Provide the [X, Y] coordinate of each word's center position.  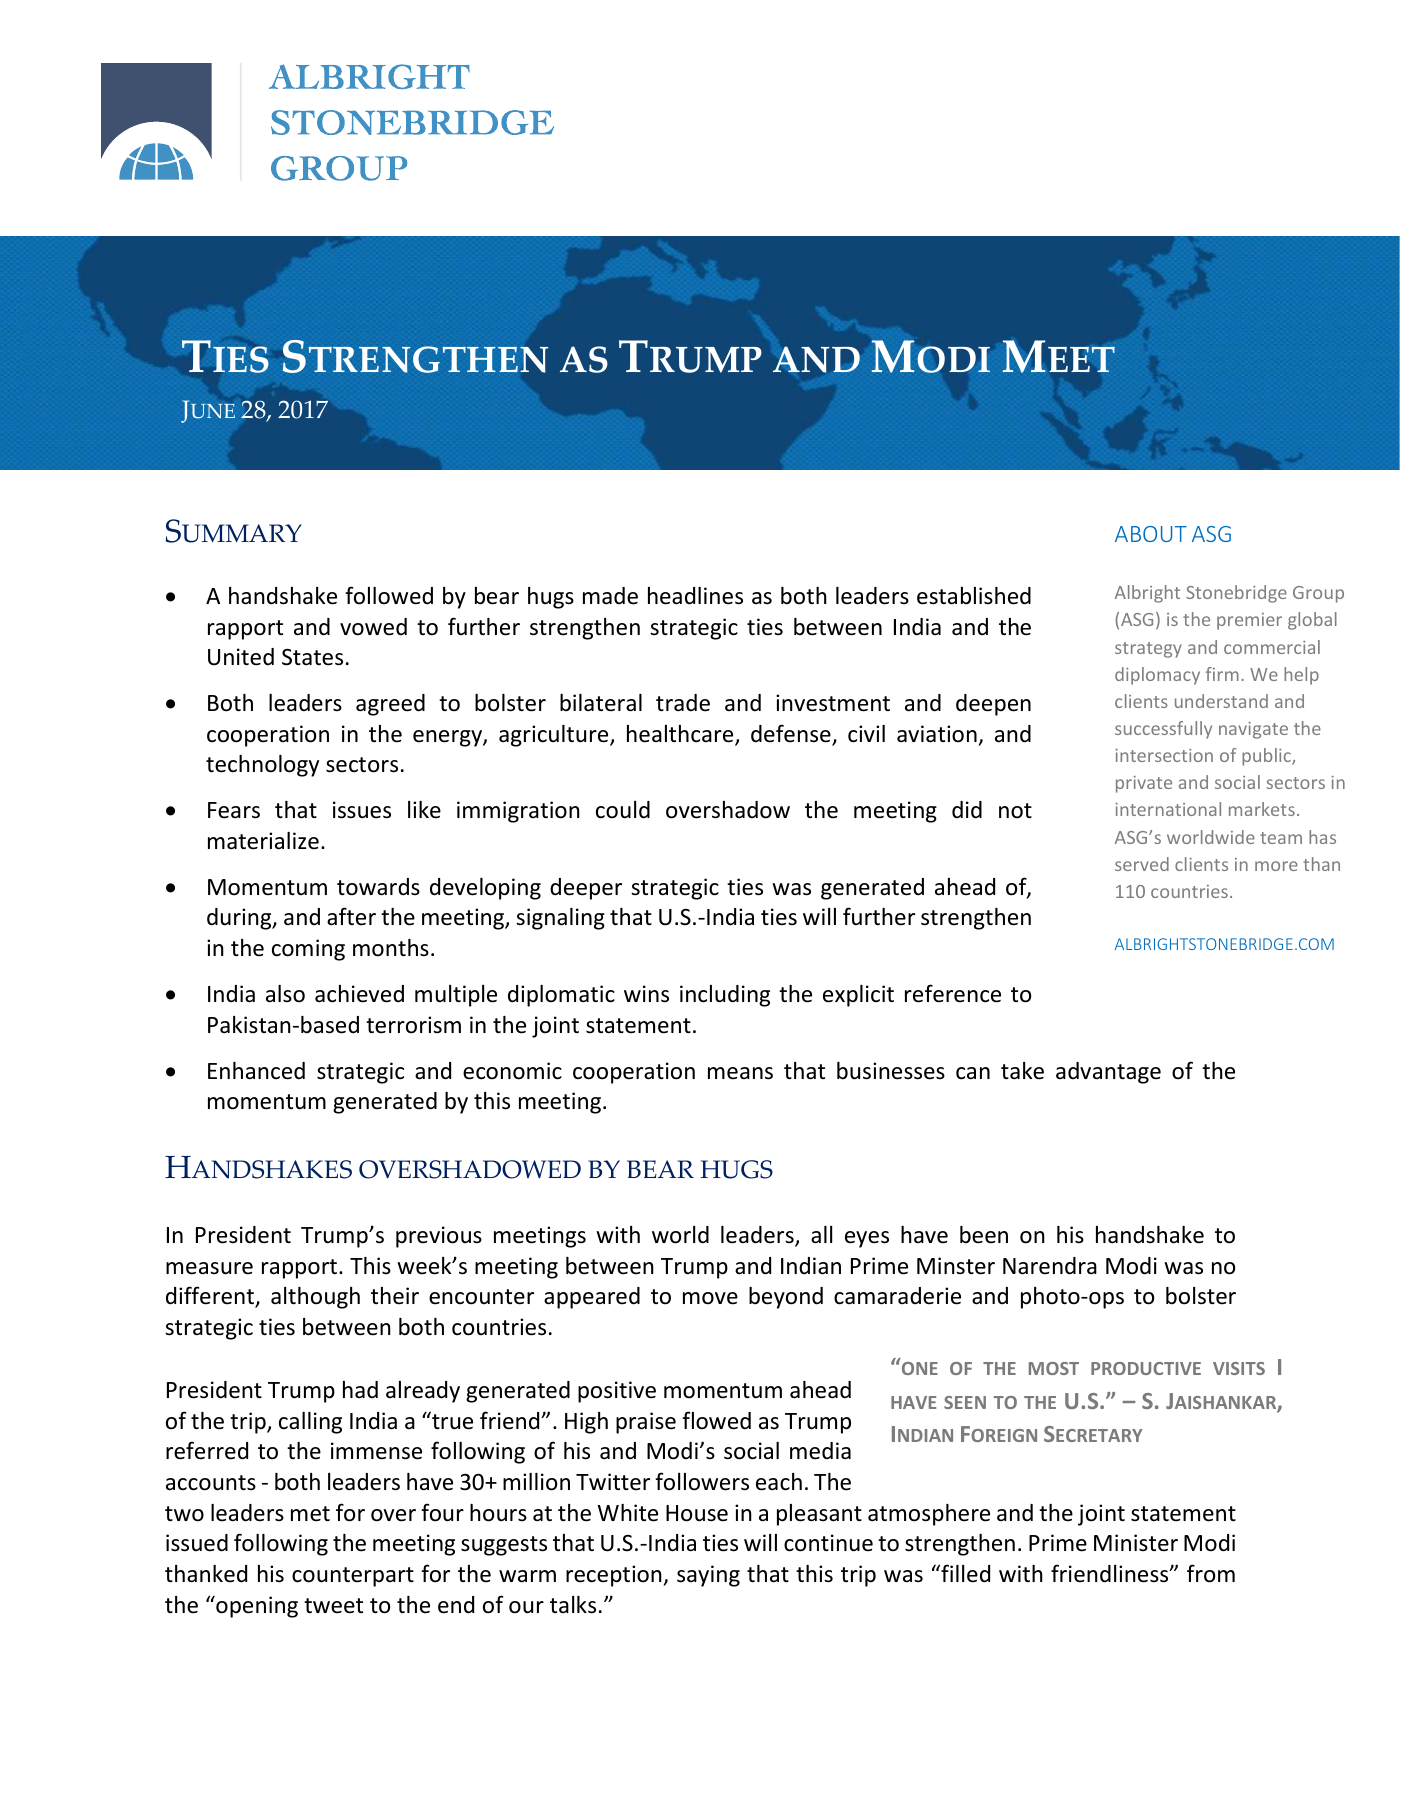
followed [389, 595]
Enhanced [256, 1071]
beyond [786, 1298]
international [1168, 809]
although [315, 1298]
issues [362, 810]
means [740, 1073]
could [623, 810]
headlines [695, 596]
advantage [1108, 1073]
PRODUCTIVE [1146, 1368]
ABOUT [1151, 534]
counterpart [353, 1577]
